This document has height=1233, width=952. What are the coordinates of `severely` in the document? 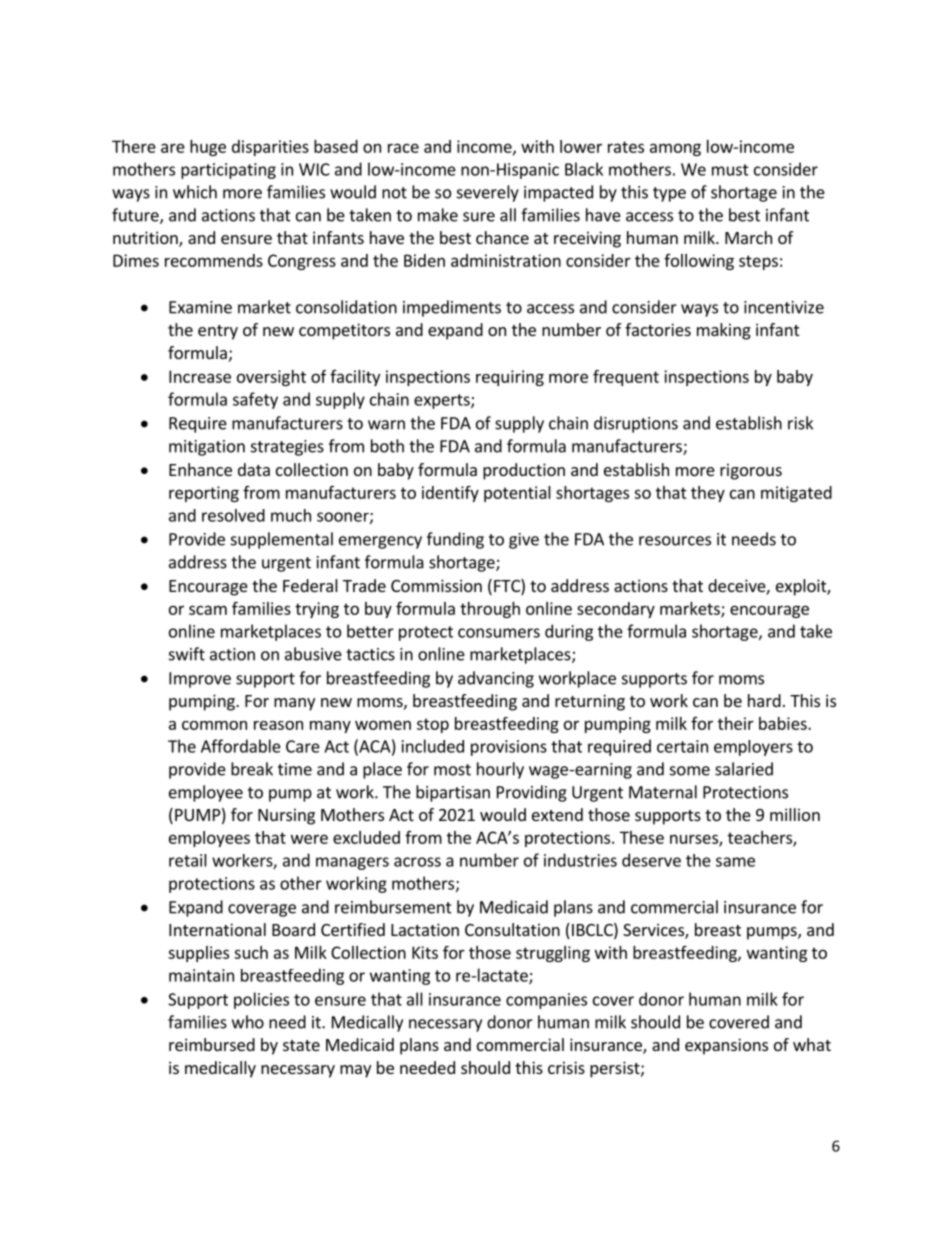 It's located at (488, 193).
